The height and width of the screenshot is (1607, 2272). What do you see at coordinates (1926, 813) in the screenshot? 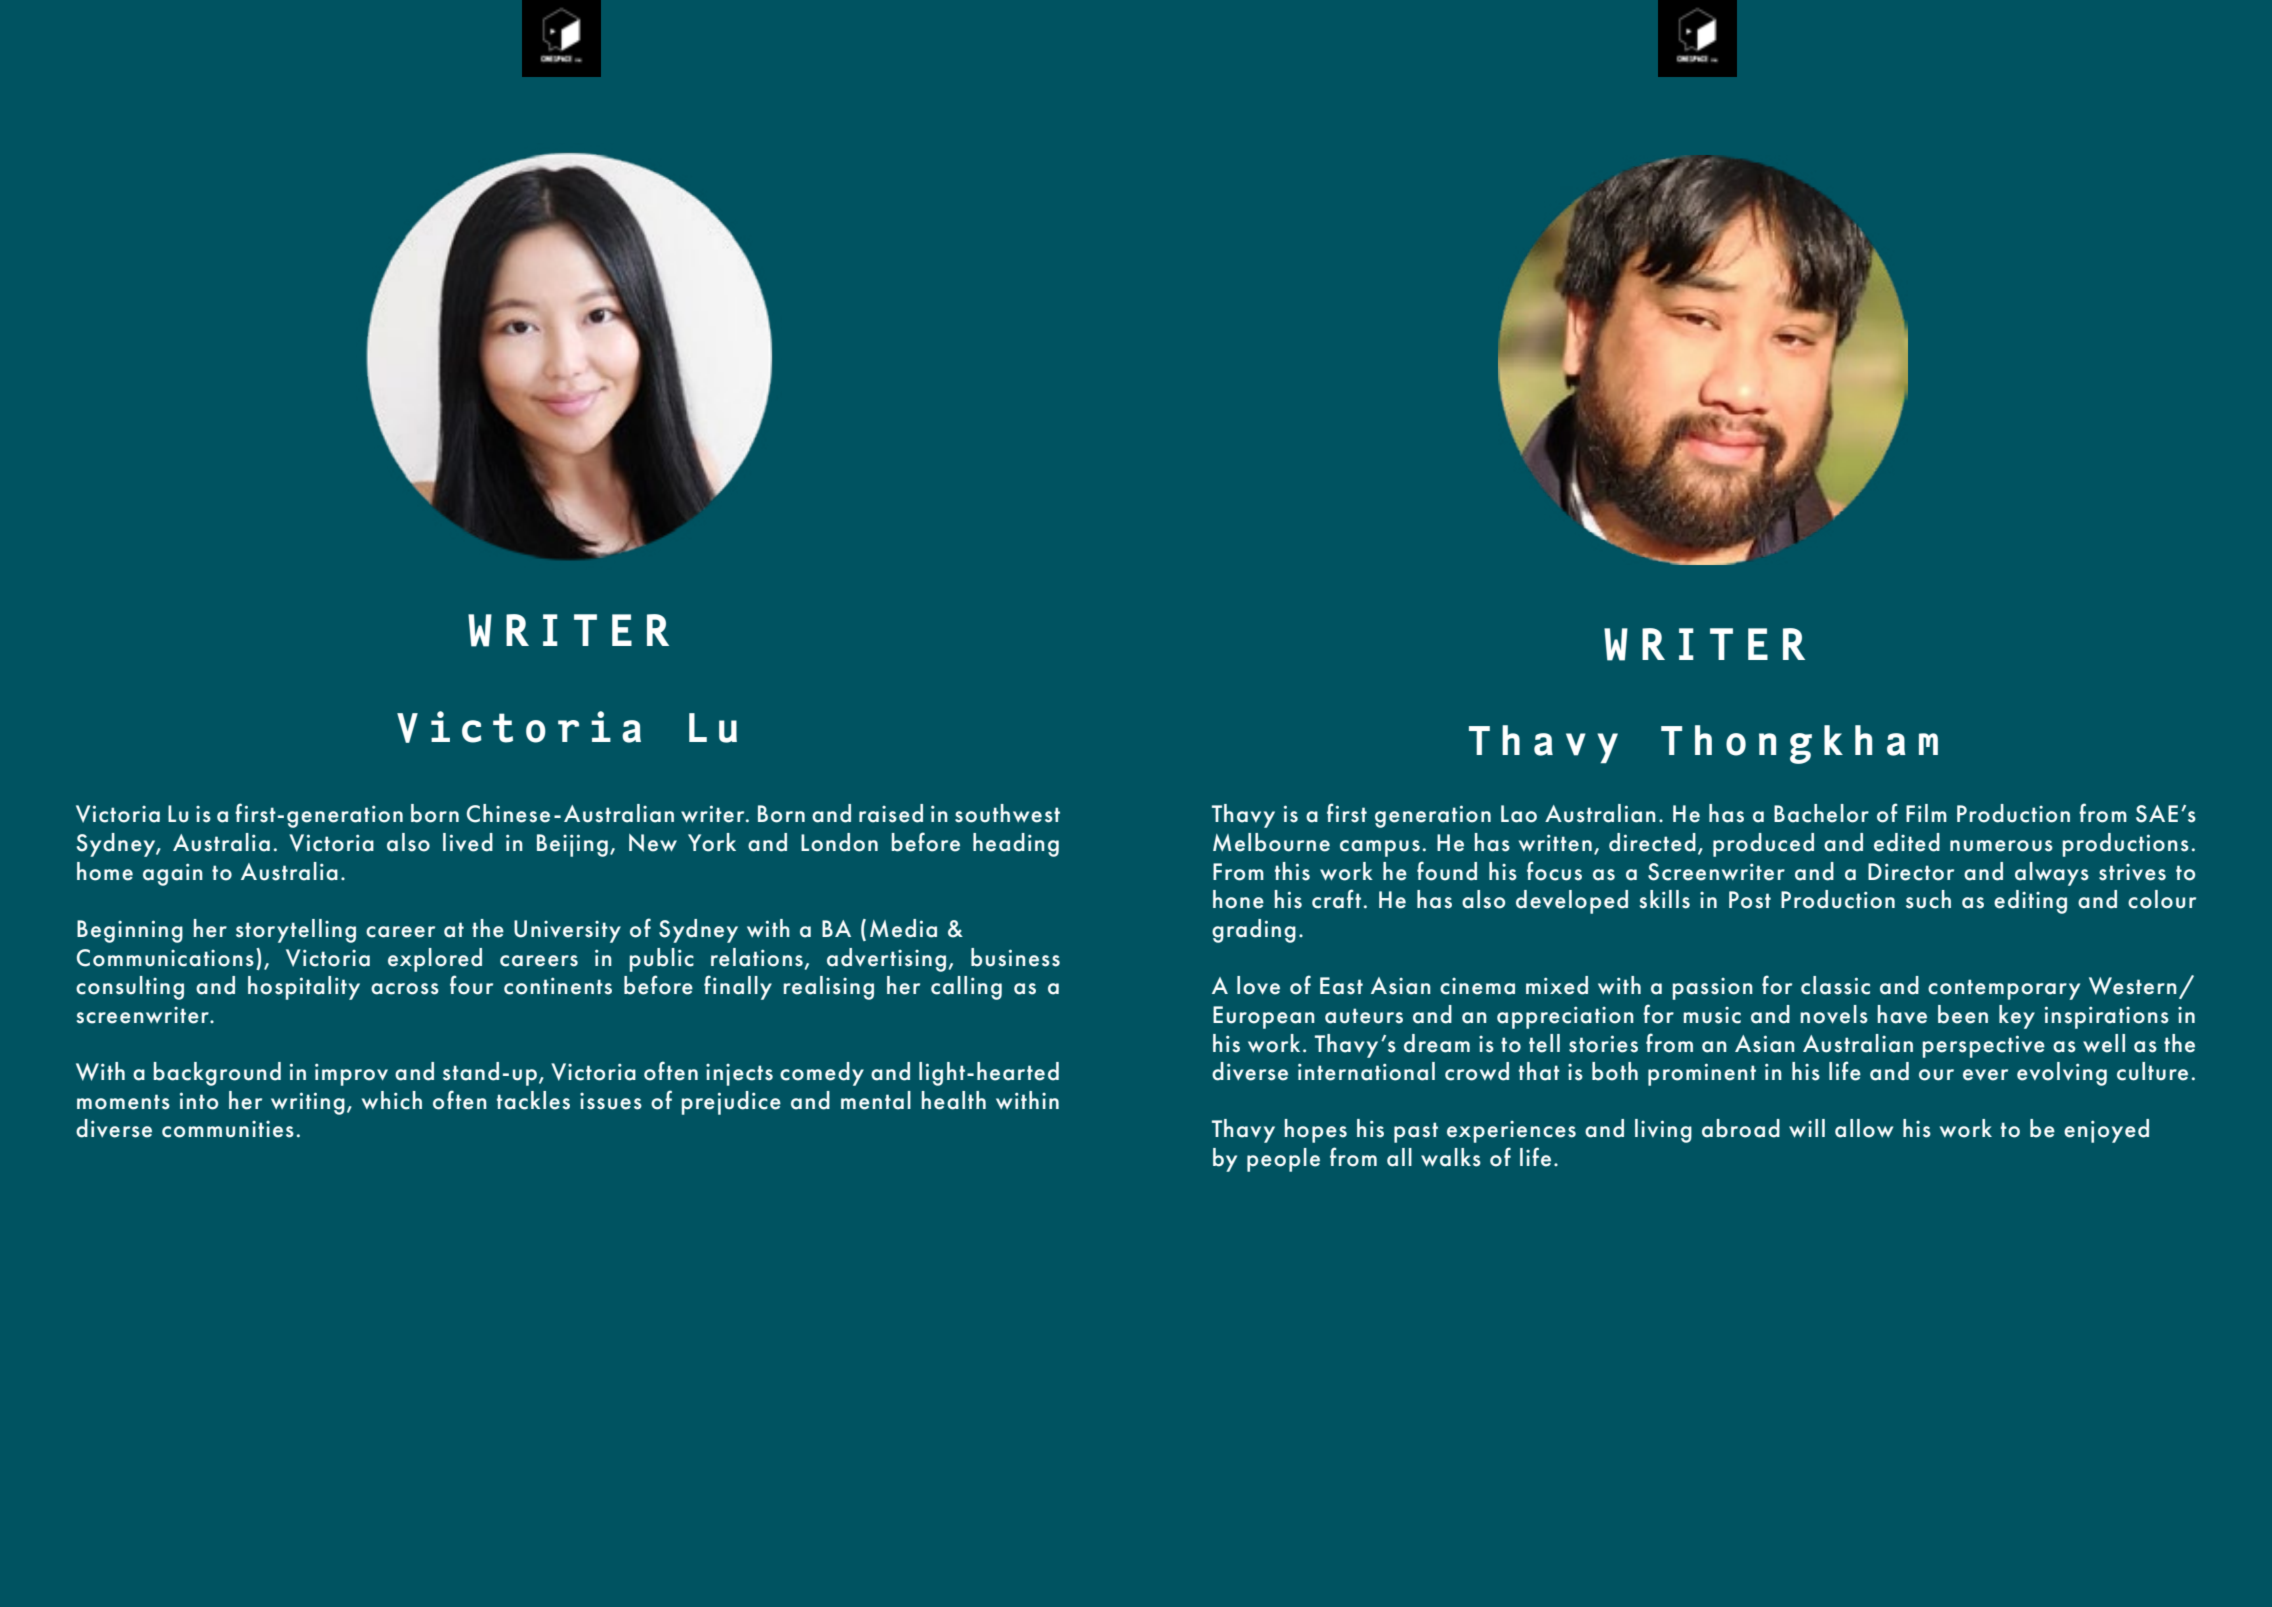
I see `Film` at bounding box center [1926, 813].
